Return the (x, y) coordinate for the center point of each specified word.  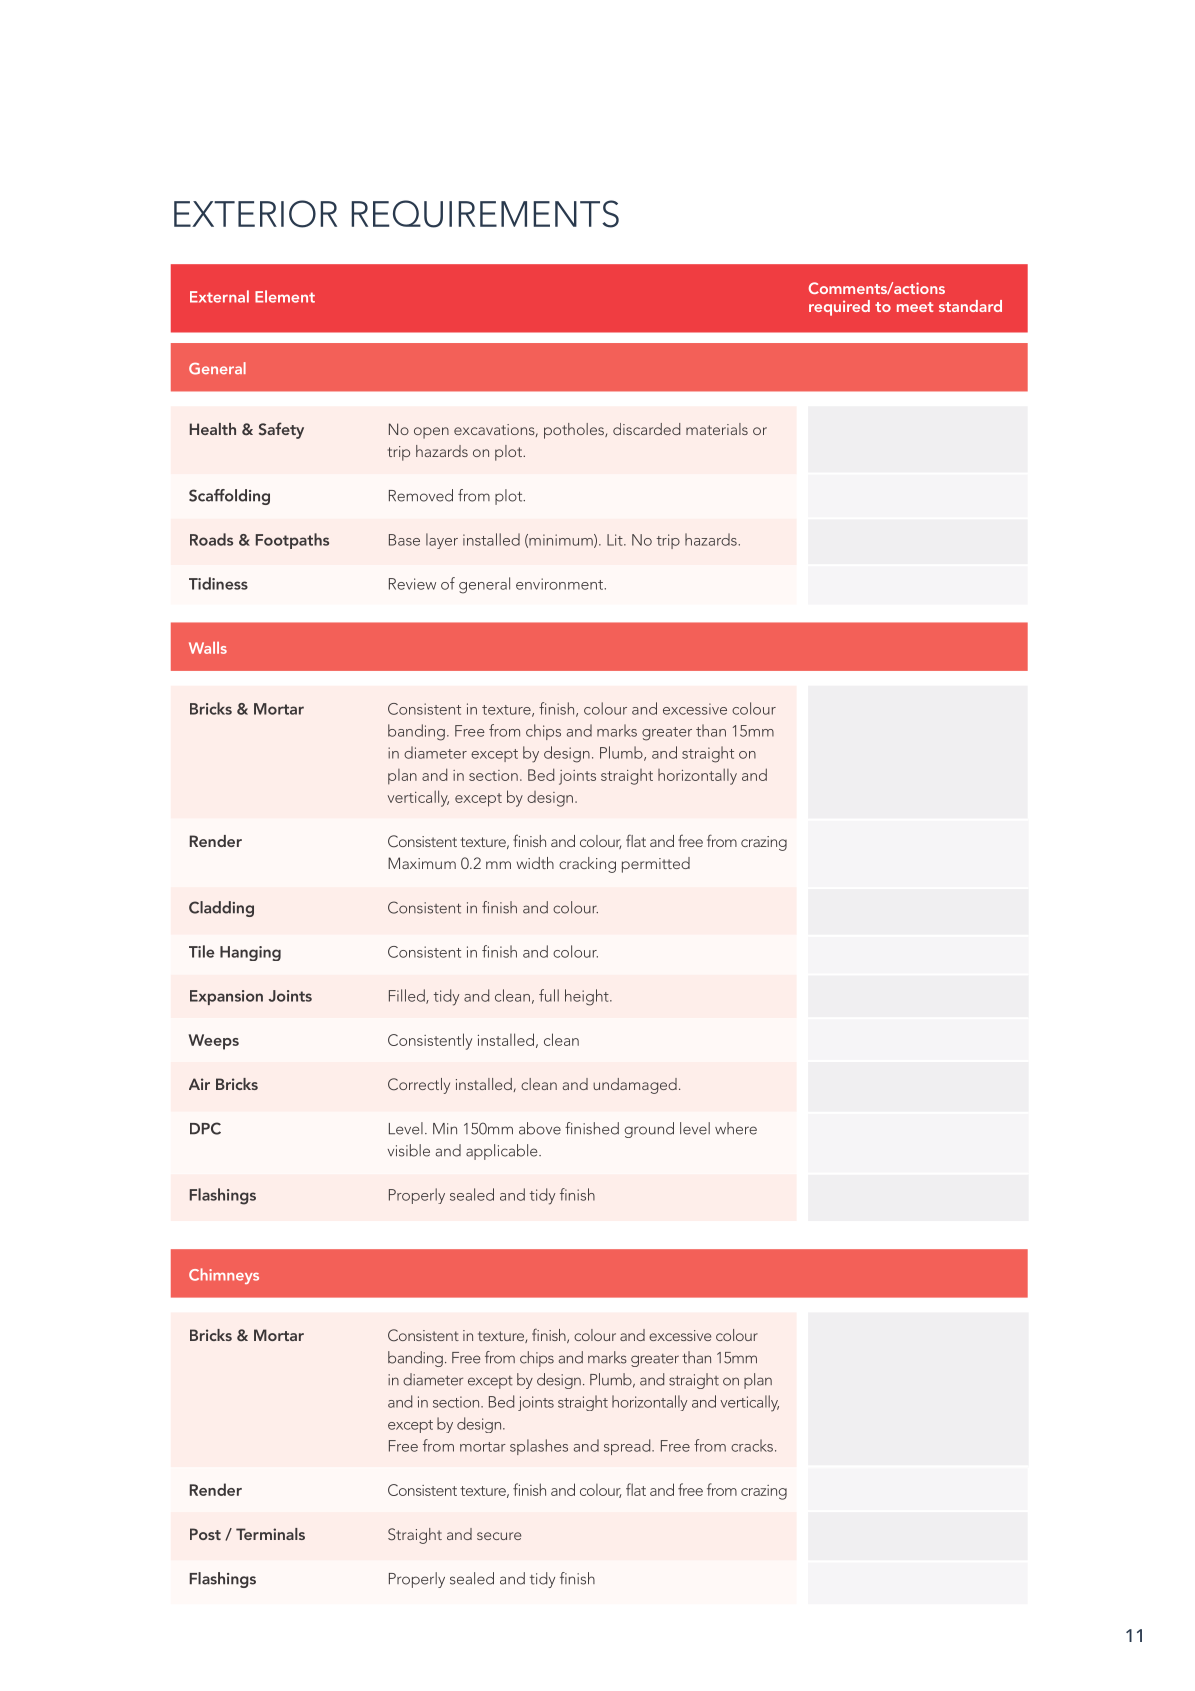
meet (915, 307)
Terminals (270, 1534)
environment (560, 584)
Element (285, 296)
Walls (208, 648)
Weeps (213, 1042)
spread (628, 1447)
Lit (616, 540)
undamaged (635, 1086)
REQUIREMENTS (485, 214)
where (736, 1128)
